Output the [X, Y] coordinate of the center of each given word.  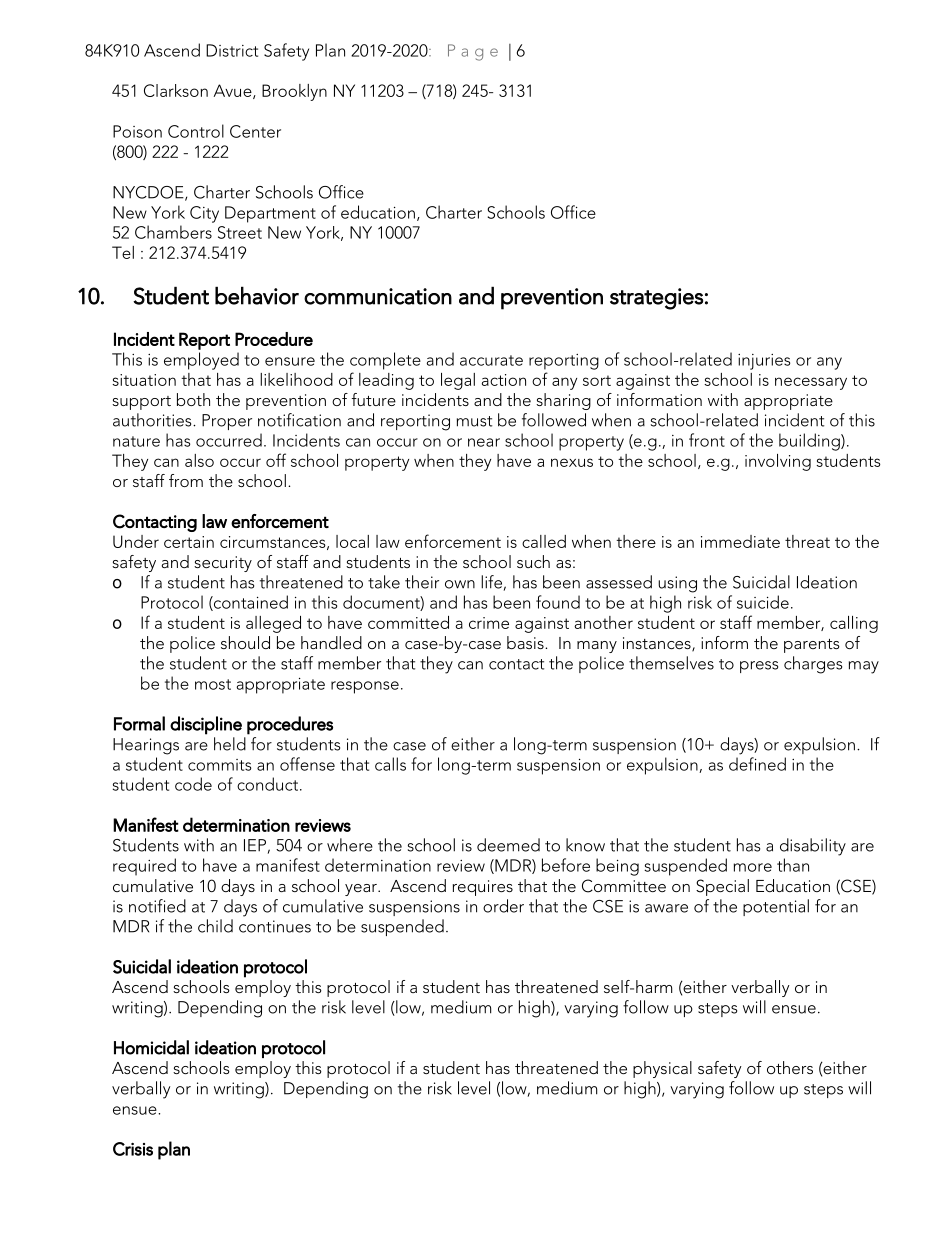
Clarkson [176, 90]
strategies [656, 299]
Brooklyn [294, 92]
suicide [763, 602]
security [223, 564]
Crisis [133, 1149]
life [491, 582]
